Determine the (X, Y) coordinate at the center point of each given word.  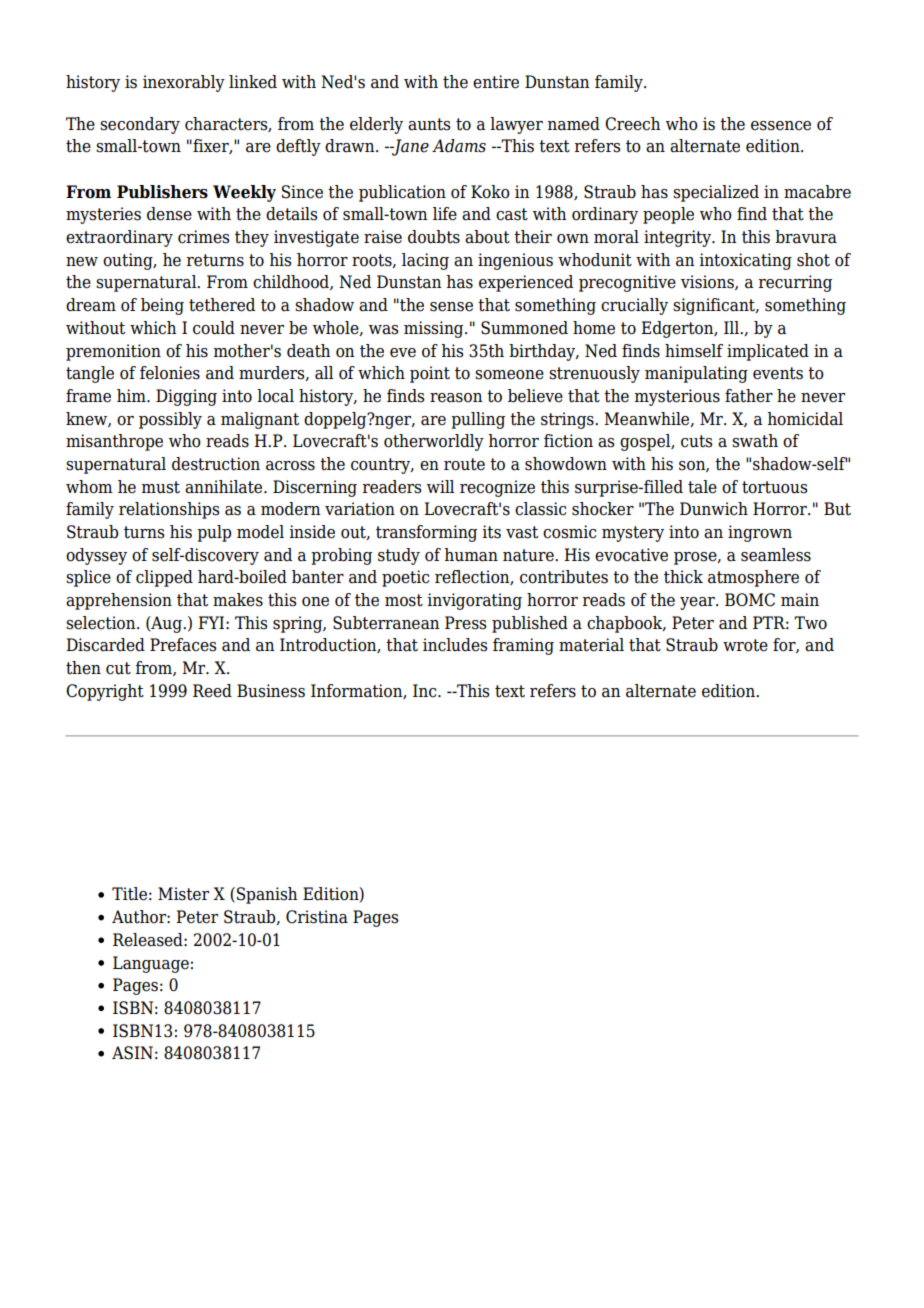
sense (451, 307)
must (161, 487)
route (464, 464)
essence (781, 126)
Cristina (317, 917)
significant (715, 306)
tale (702, 487)
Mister (183, 894)
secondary (140, 125)
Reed (212, 691)
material (591, 645)
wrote (745, 645)
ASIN (132, 1053)
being (162, 306)
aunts (429, 124)
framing (523, 646)
